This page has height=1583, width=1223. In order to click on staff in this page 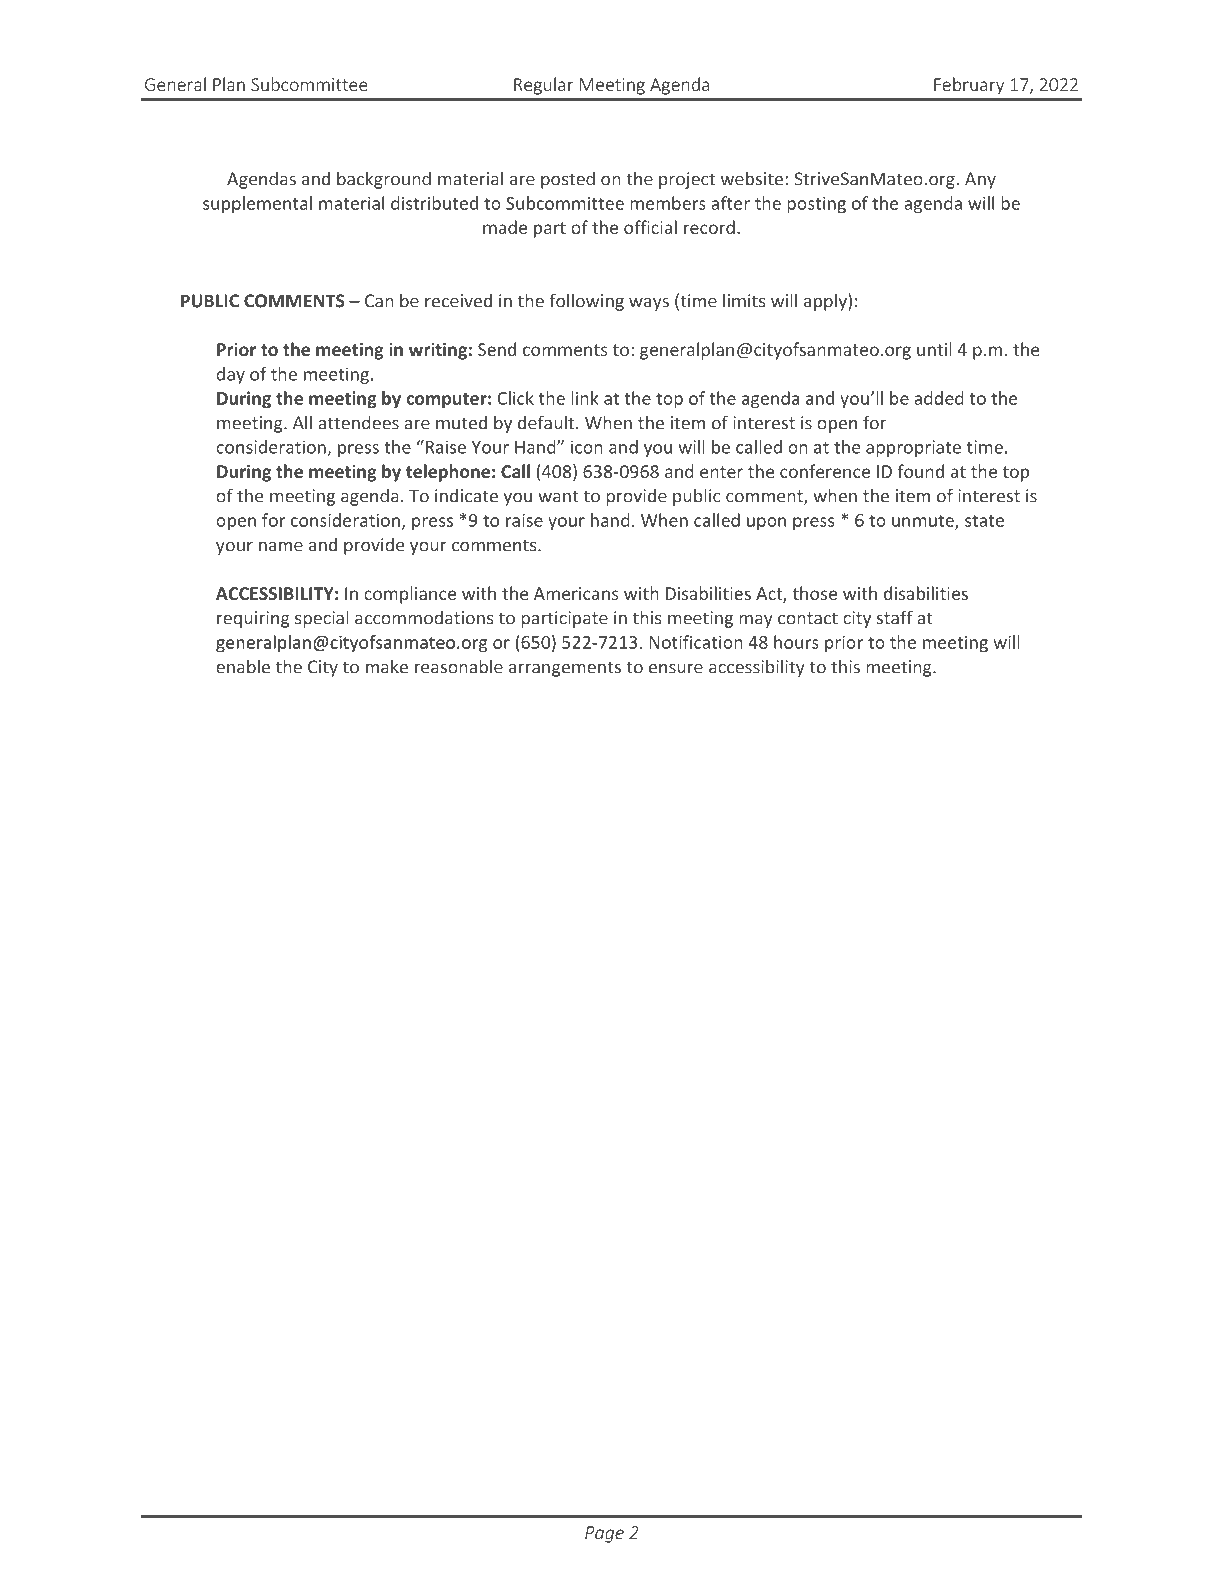, I will do `click(895, 617)`.
